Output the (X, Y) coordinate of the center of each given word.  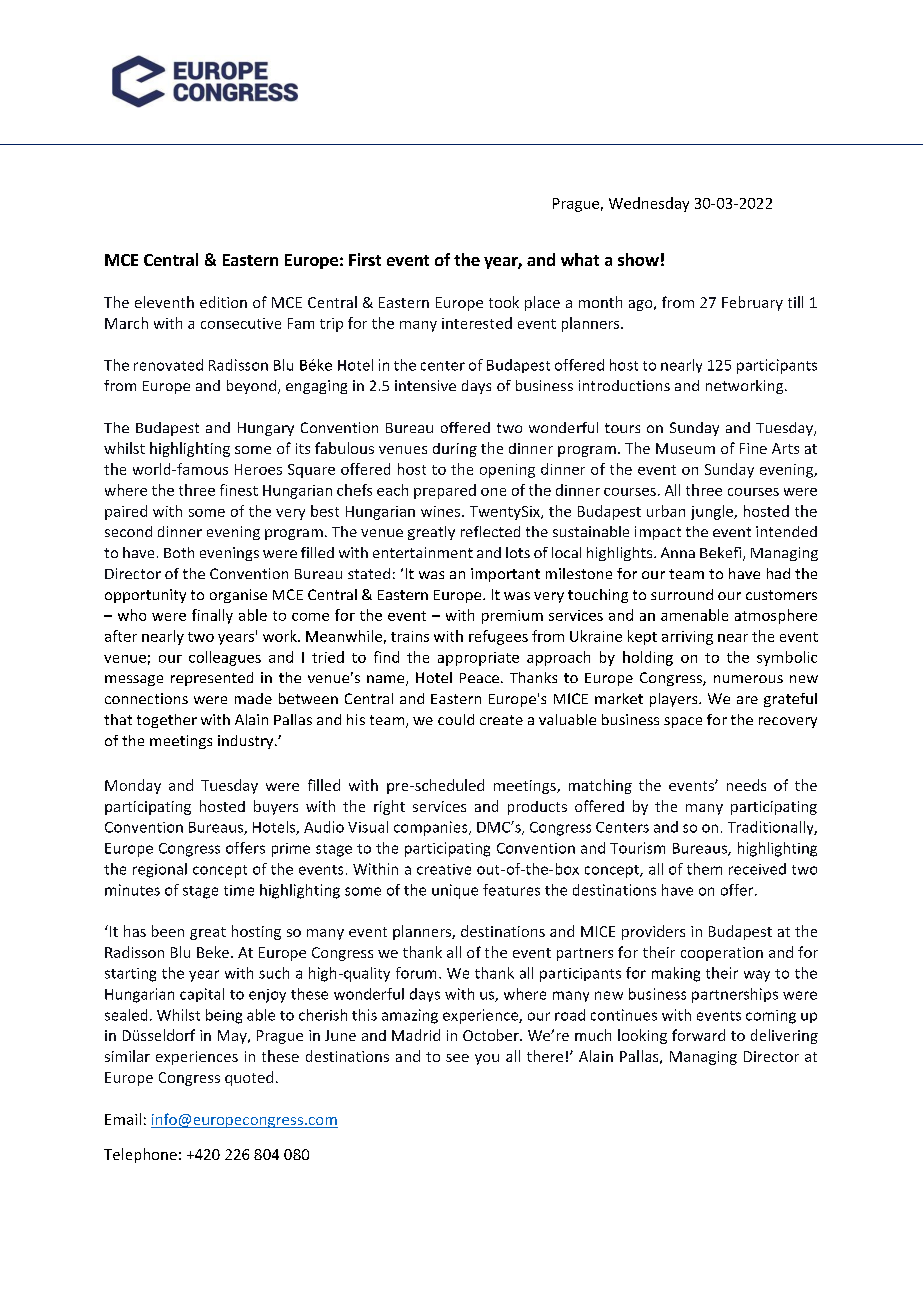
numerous (748, 679)
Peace (479, 678)
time (239, 890)
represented (212, 679)
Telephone (140, 1155)
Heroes (258, 469)
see (457, 1058)
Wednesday (649, 204)
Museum (685, 448)
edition (223, 302)
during (455, 450)
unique (455, 891)
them (704, 869)
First (365, 259)
